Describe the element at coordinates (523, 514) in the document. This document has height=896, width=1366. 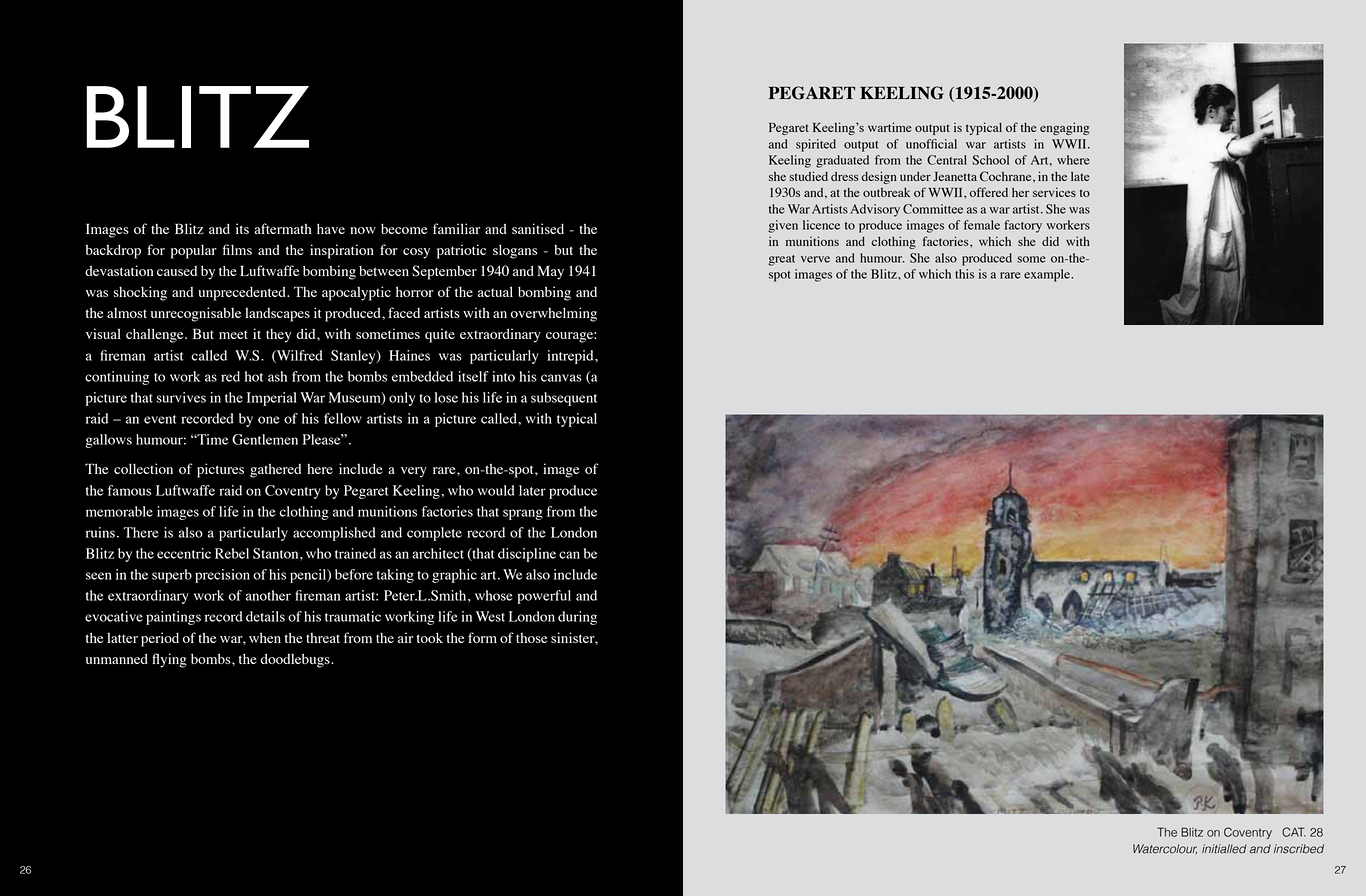
I see `sprang` at that location.
